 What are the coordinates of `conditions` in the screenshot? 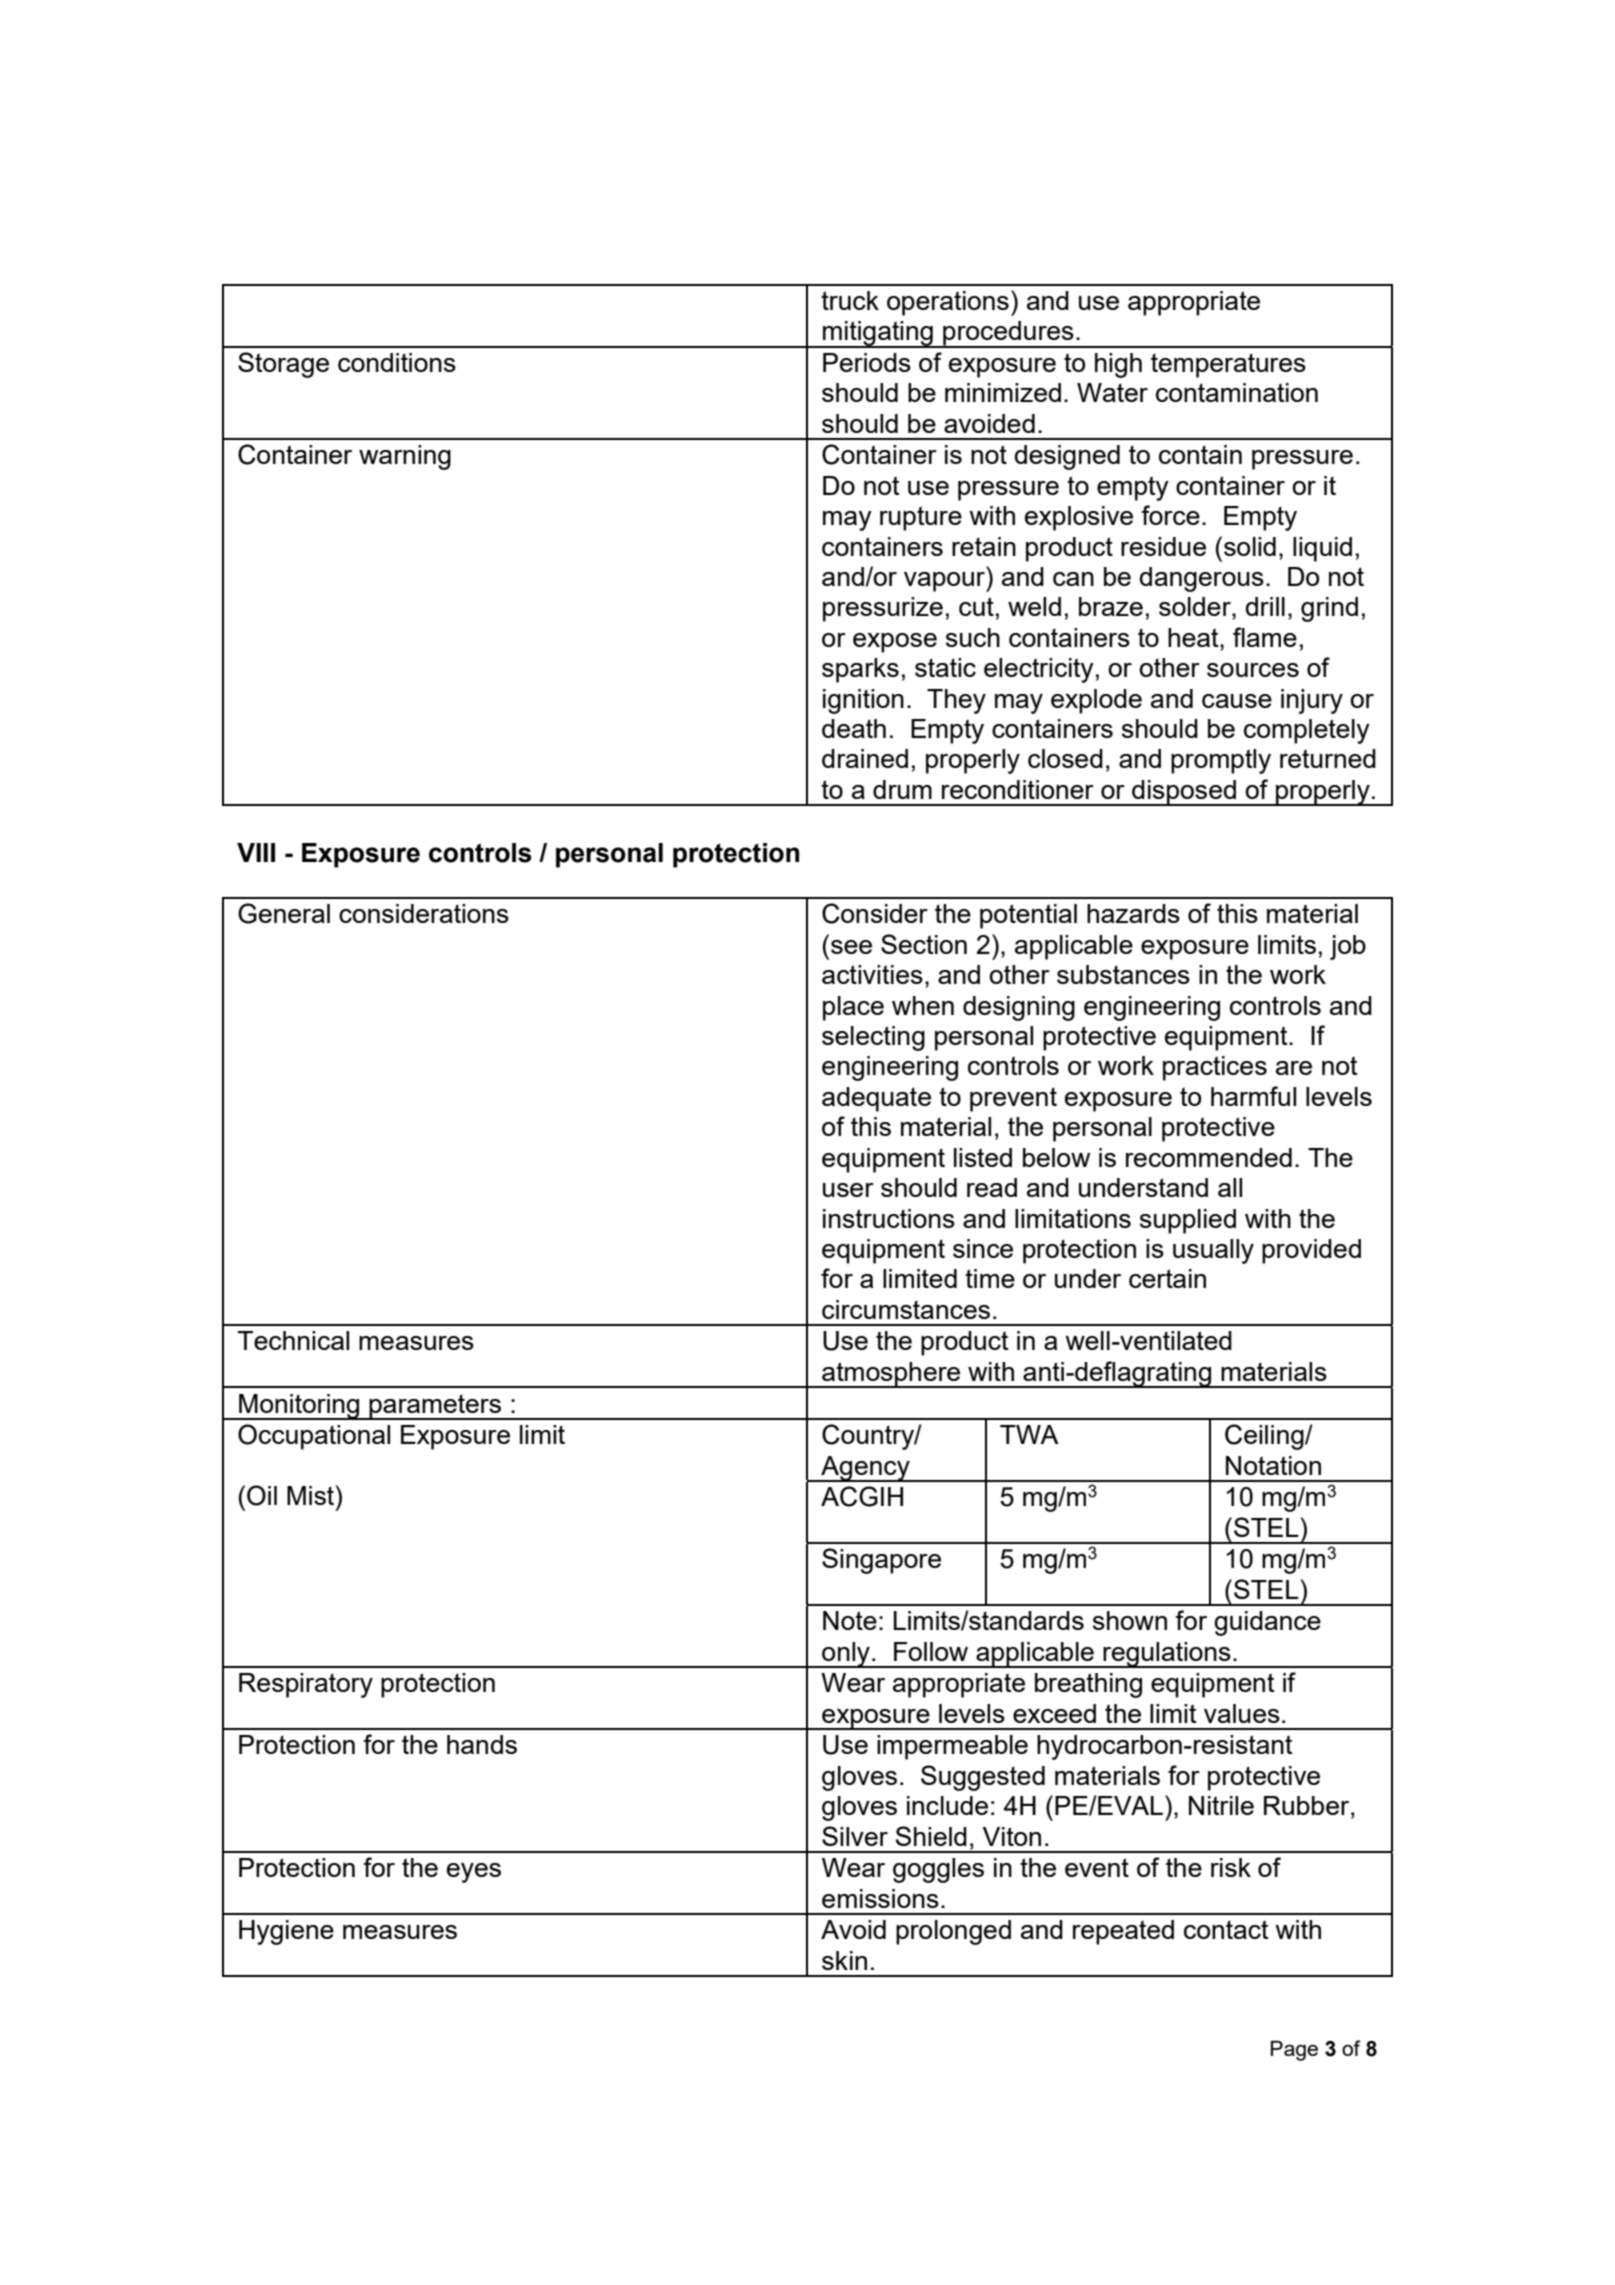 It's located at (397, 362).
